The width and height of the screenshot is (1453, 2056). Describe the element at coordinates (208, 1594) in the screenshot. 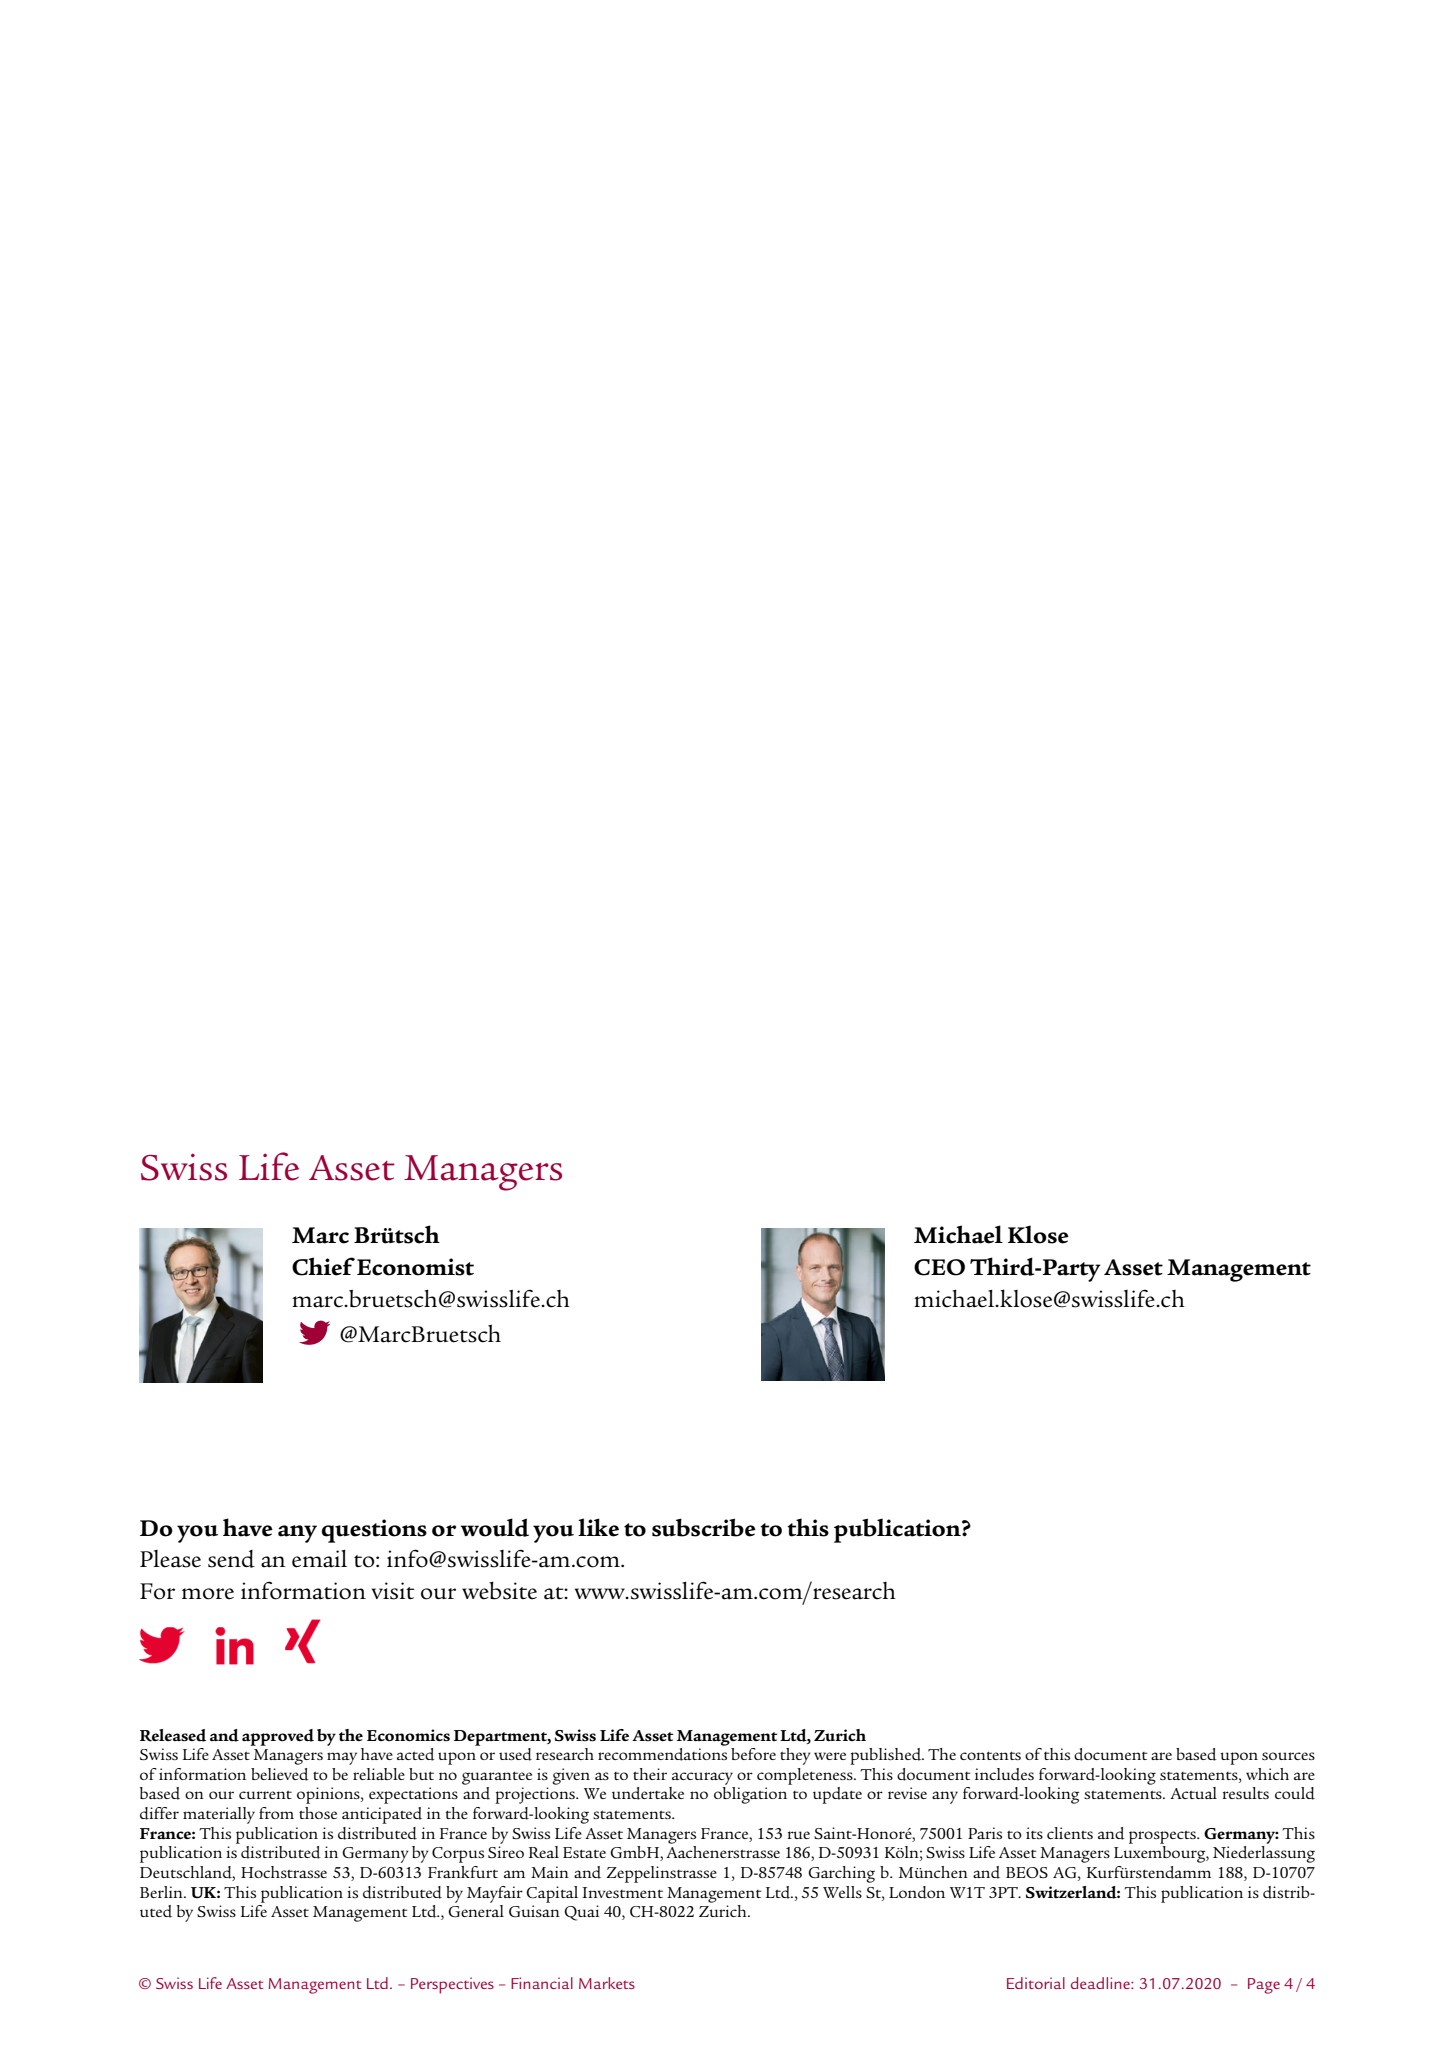

I see `more` at that location.
